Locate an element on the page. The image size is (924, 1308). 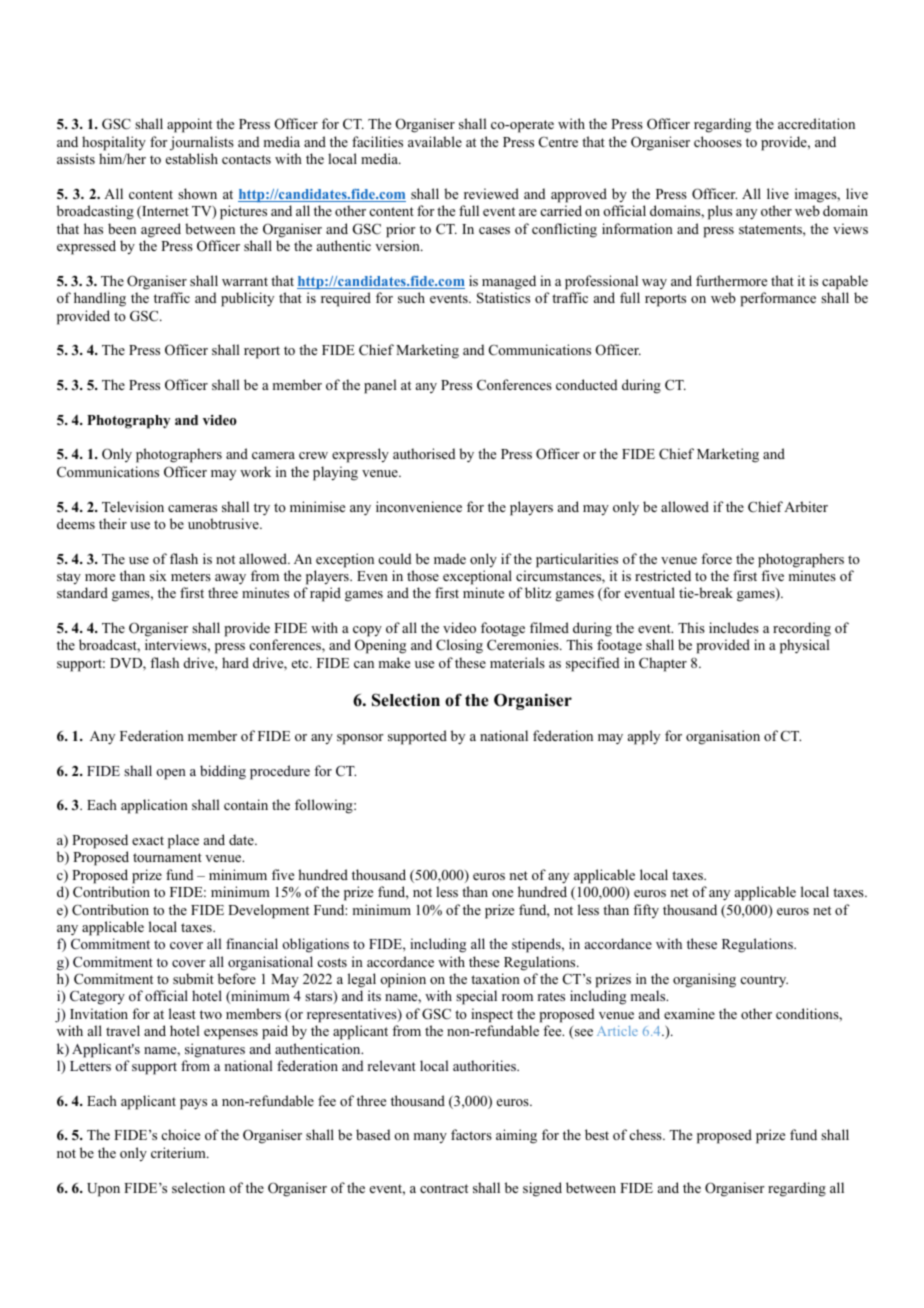
chooses is located at coordinates (718, 141).
